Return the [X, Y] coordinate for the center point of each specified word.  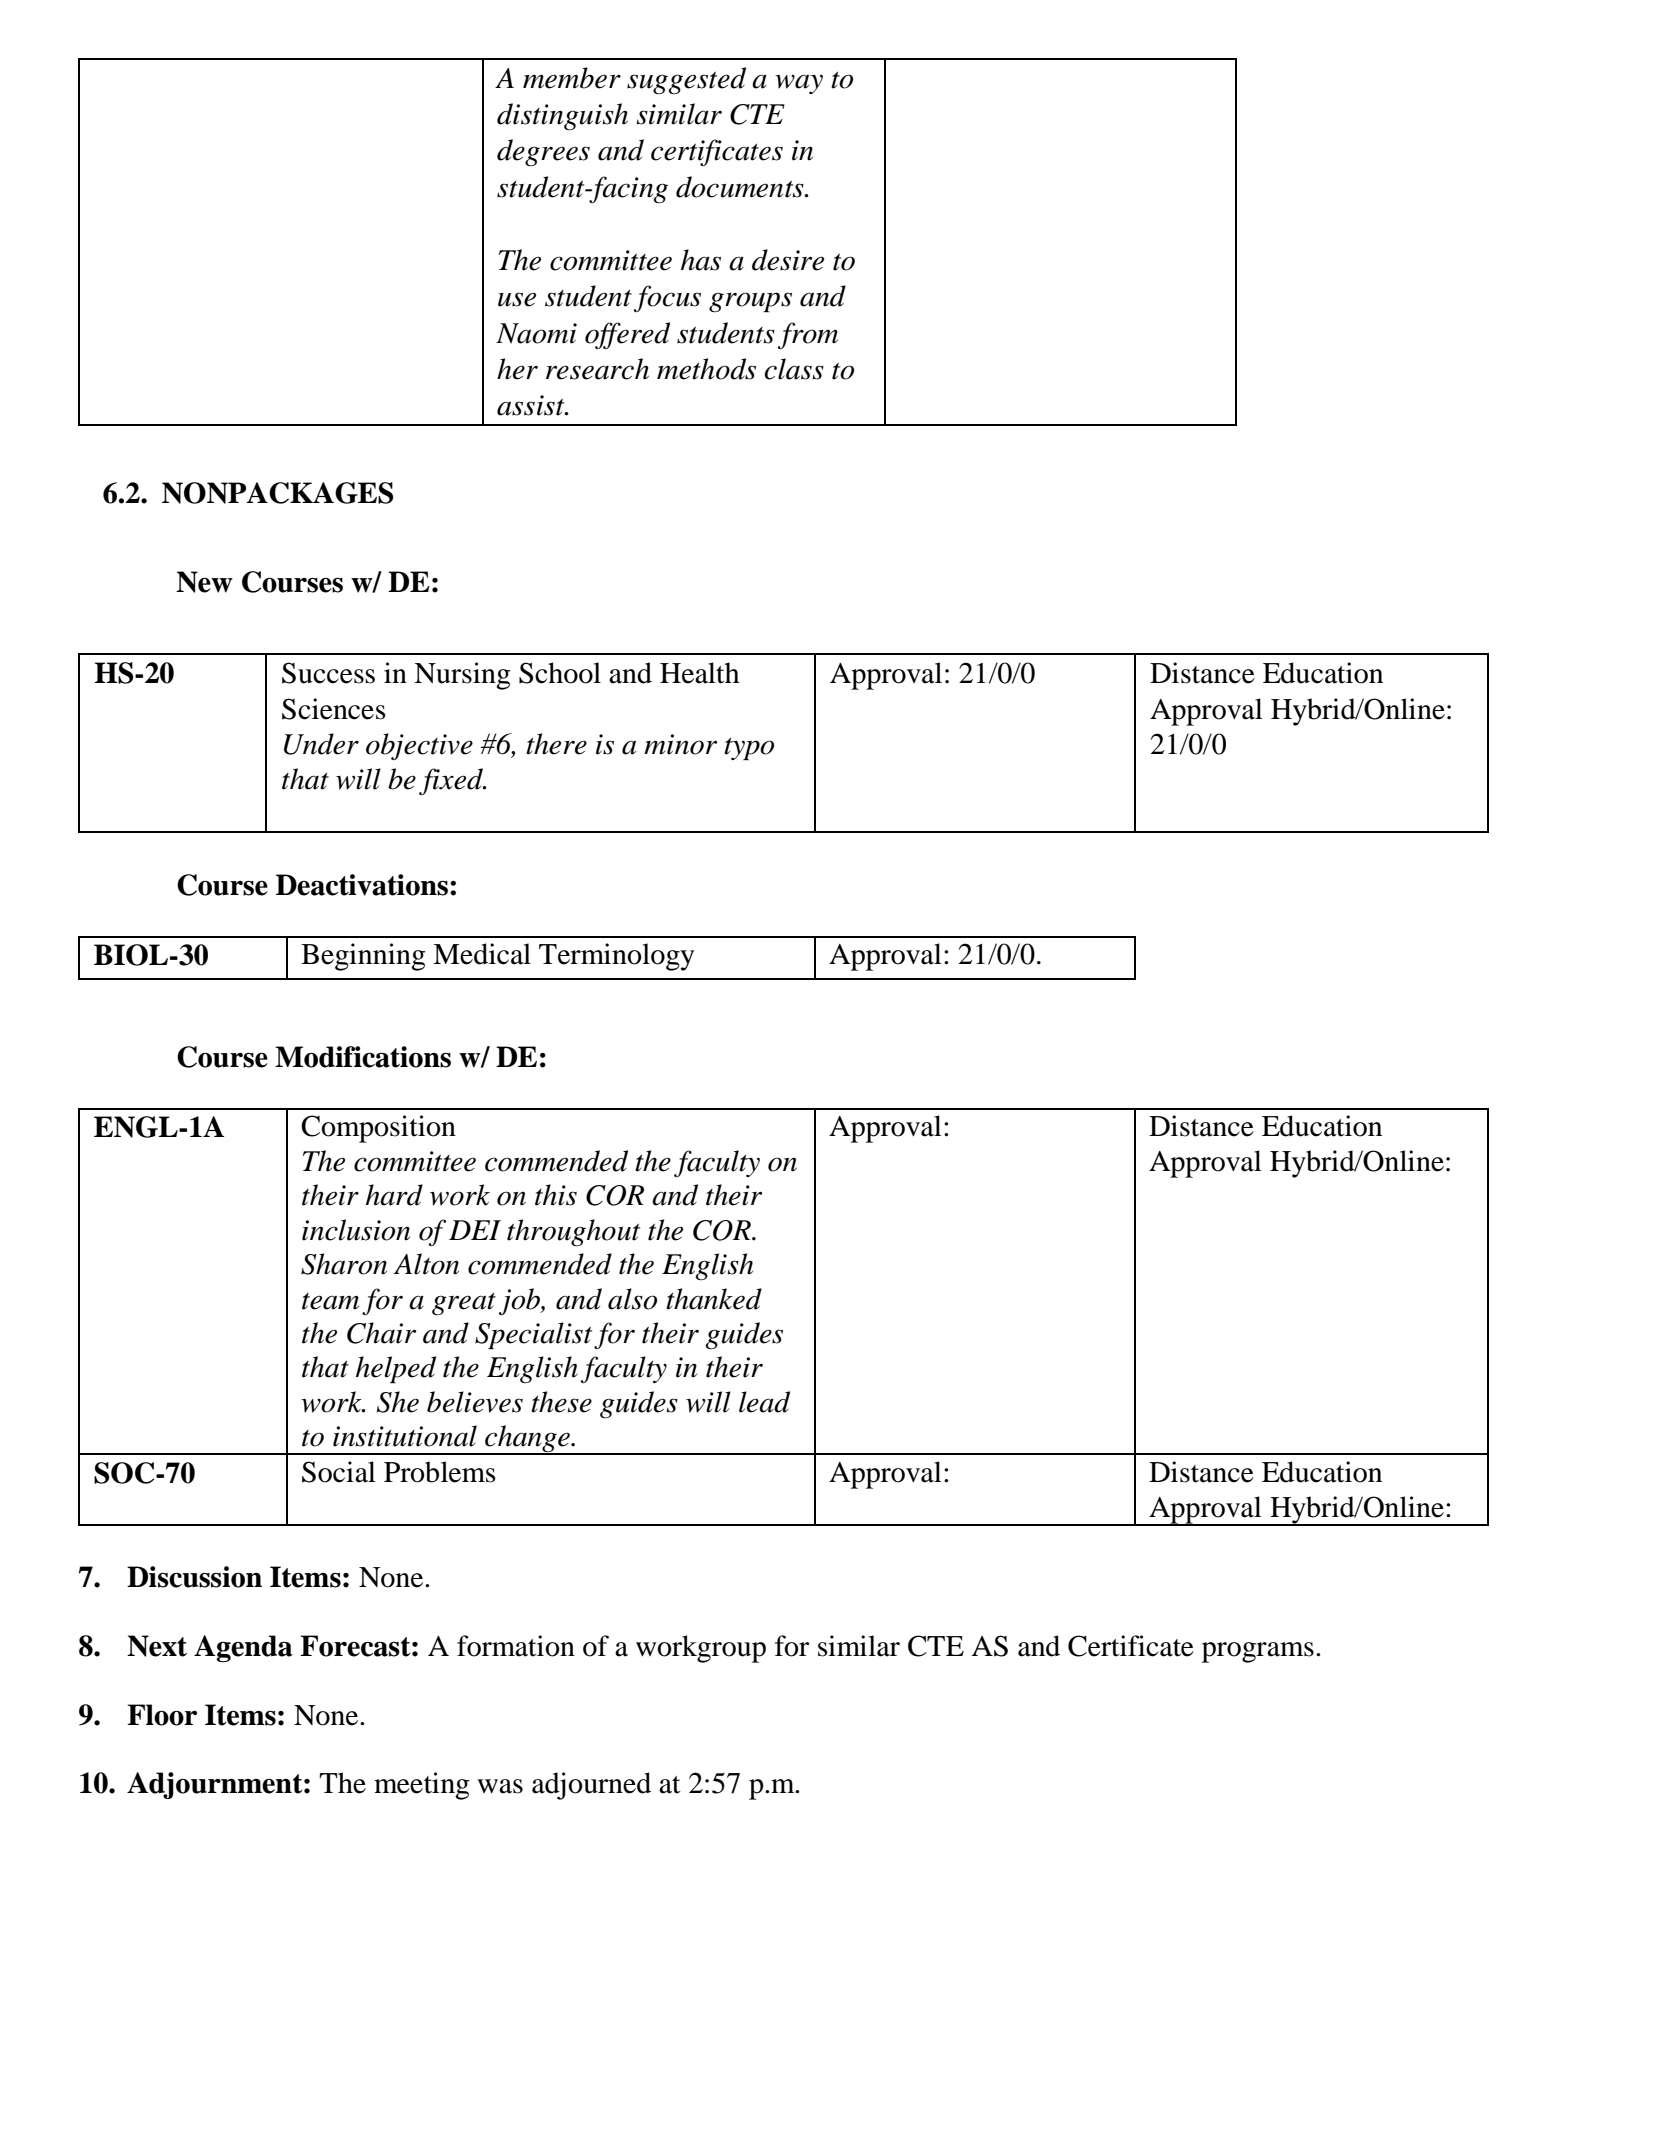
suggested [686, 81]
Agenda [243, 1649]
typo [749, 749]
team [330, 1301]
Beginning [363, 957]
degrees [543, 153]
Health [699, 673]
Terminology [616, 957]
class [794, 369]
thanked [714, 1299]
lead [764, 1402]
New [204, 582]
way [799, 84]
